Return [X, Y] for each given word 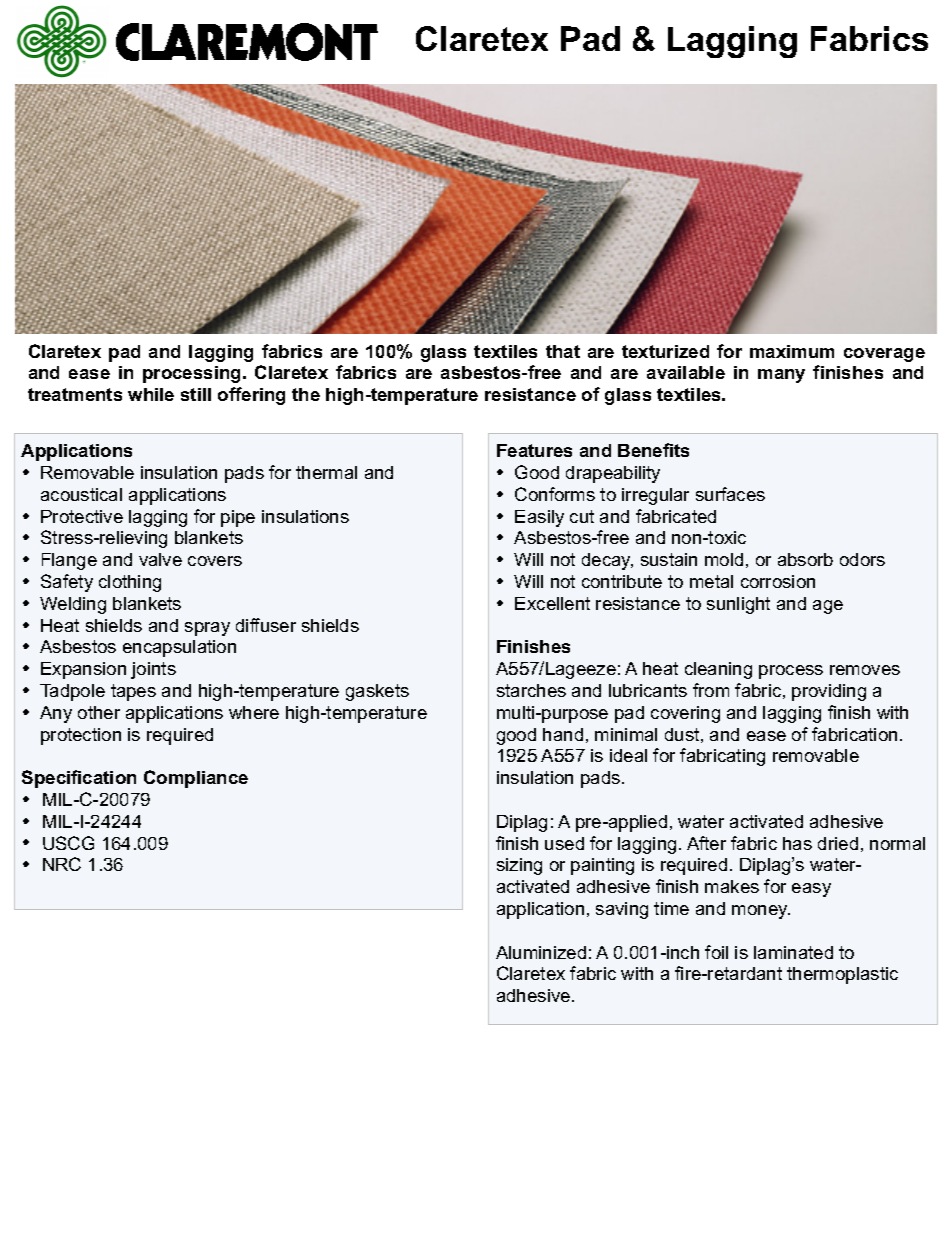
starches [531, 690]
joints [153, 670]
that [563, 351]
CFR [243, 51]
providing [829, 692]
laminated [793, 952]
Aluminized [541, 952]
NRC [62, 864]
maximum [792, 351]
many [781, 376]
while [151, 394]
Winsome [58, 163]
